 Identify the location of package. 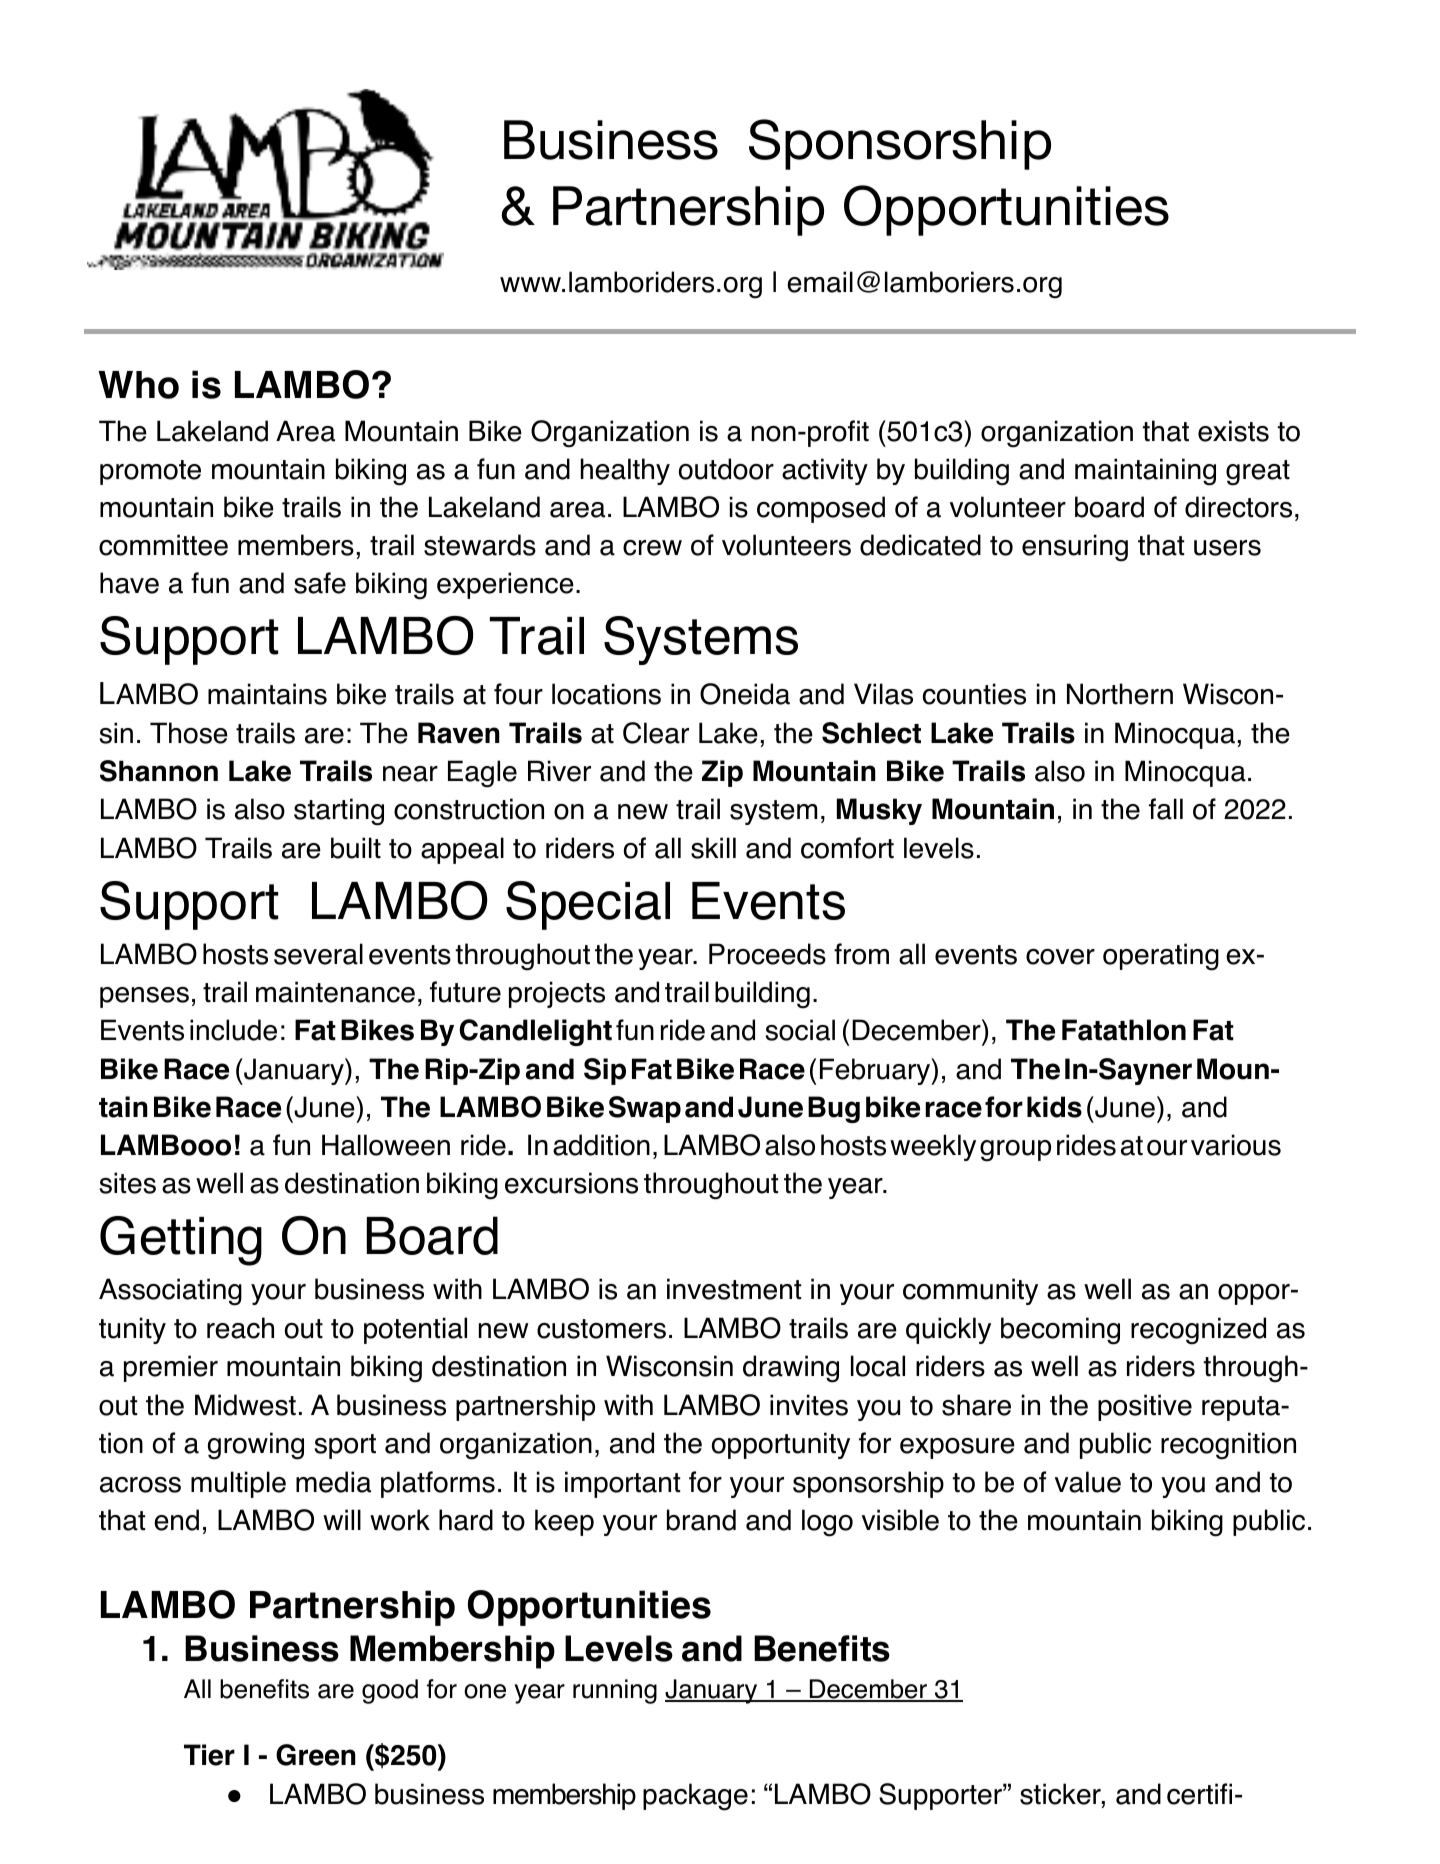
(695, 1797).
